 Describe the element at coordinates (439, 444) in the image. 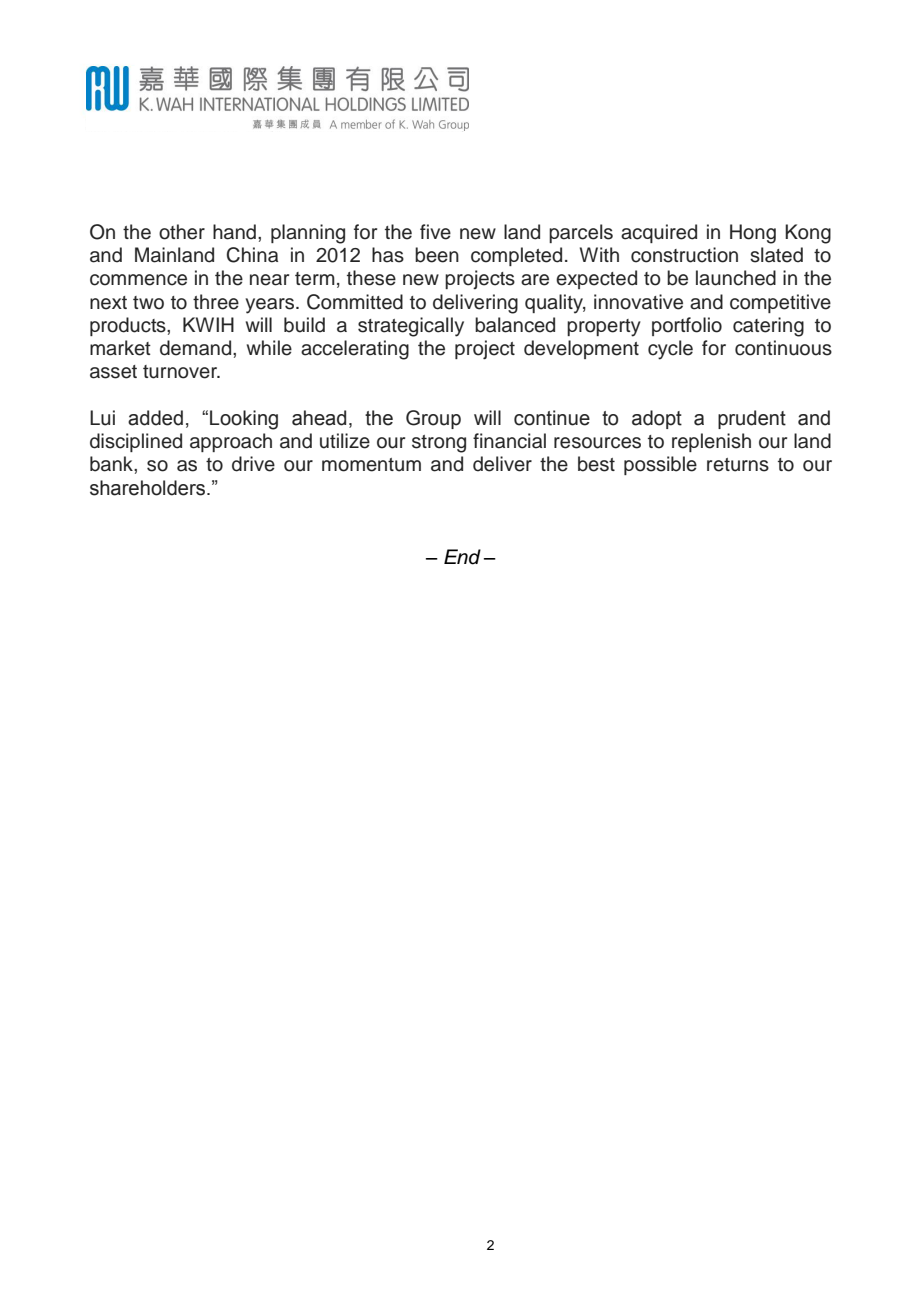

I see `strong` at that location.
